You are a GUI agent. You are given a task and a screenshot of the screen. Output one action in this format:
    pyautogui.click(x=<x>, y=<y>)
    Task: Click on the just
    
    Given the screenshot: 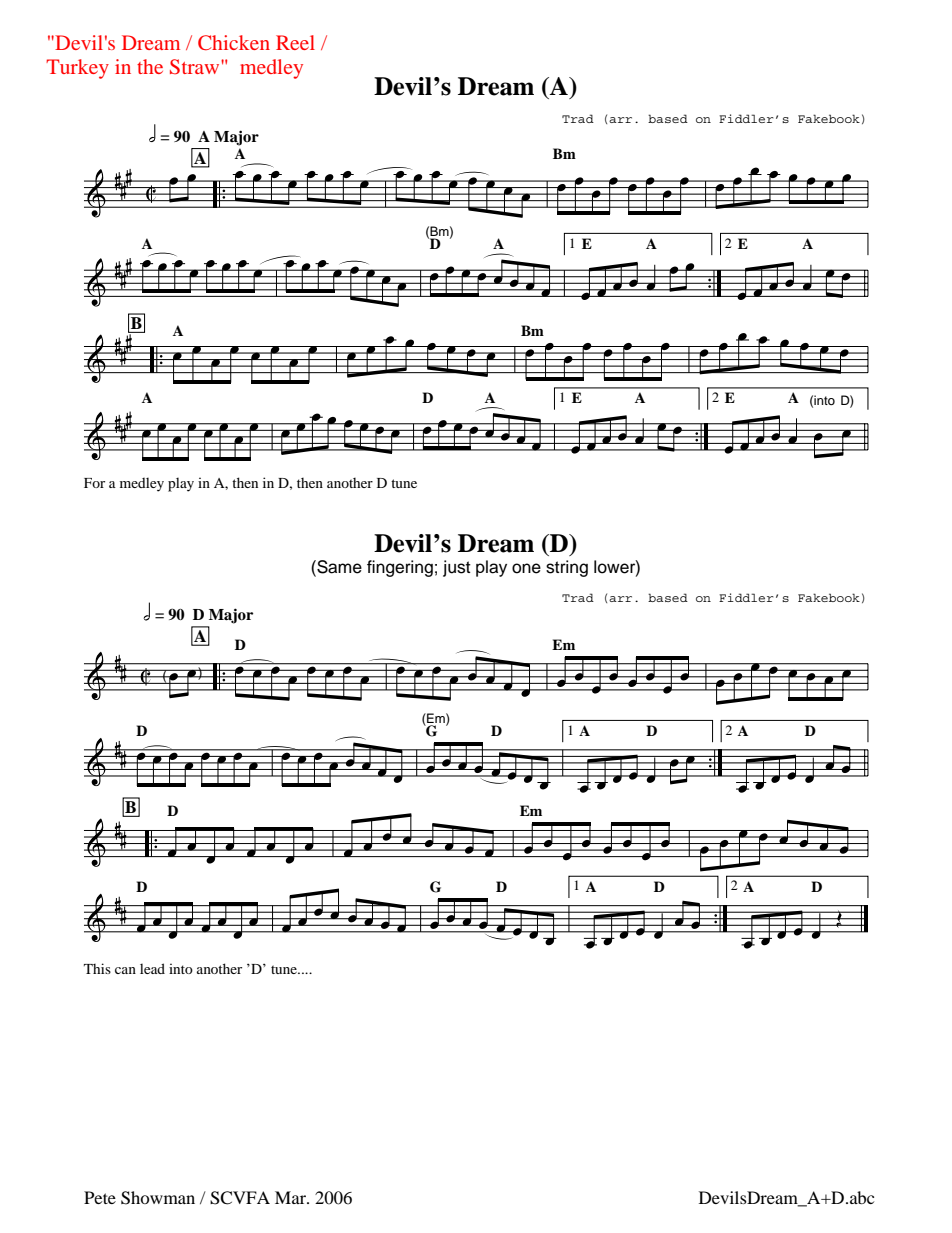 What is the action you would take?
    pyautogui.click(x=457, y=568)
